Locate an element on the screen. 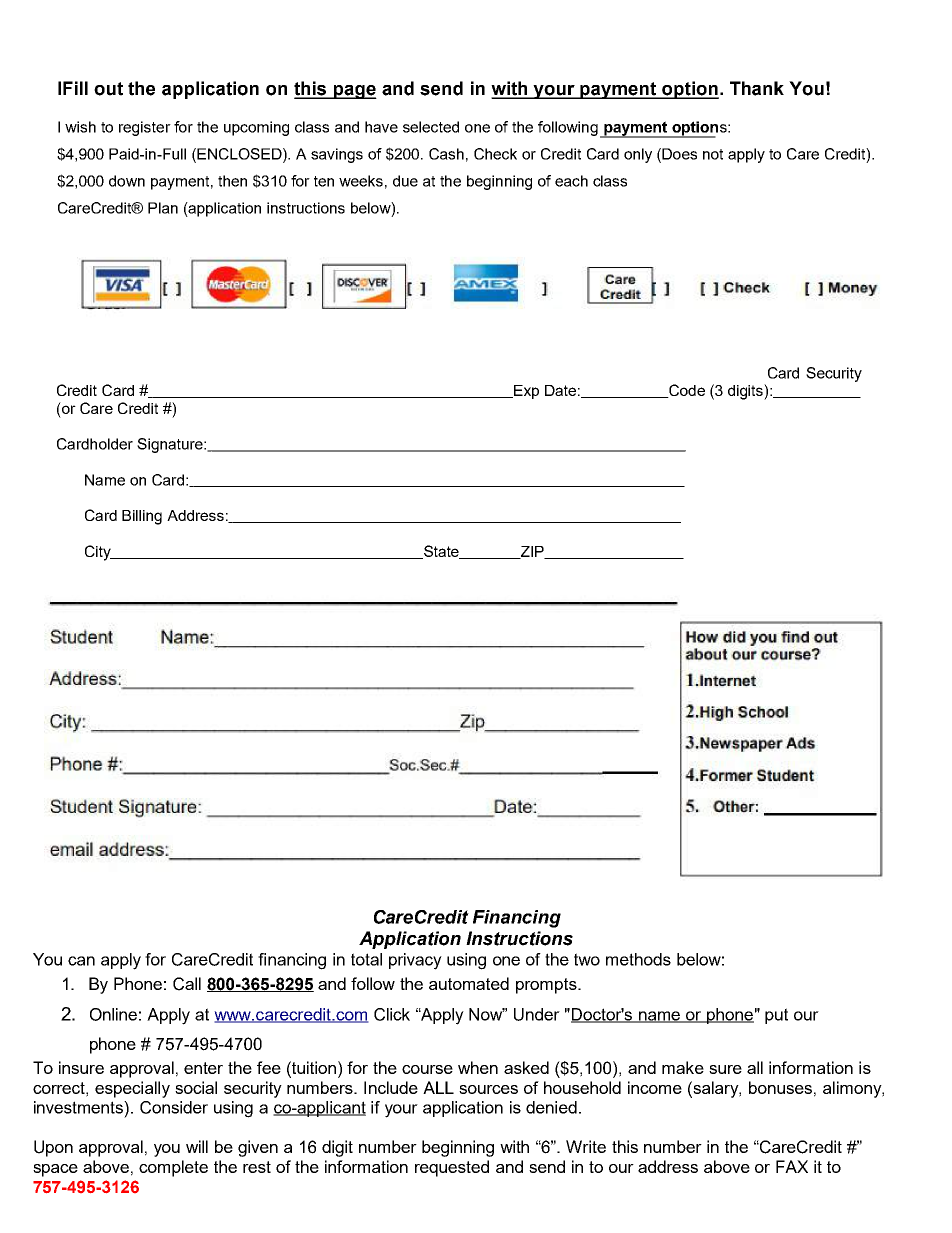  requested is located at coordinates (452, 1168).
